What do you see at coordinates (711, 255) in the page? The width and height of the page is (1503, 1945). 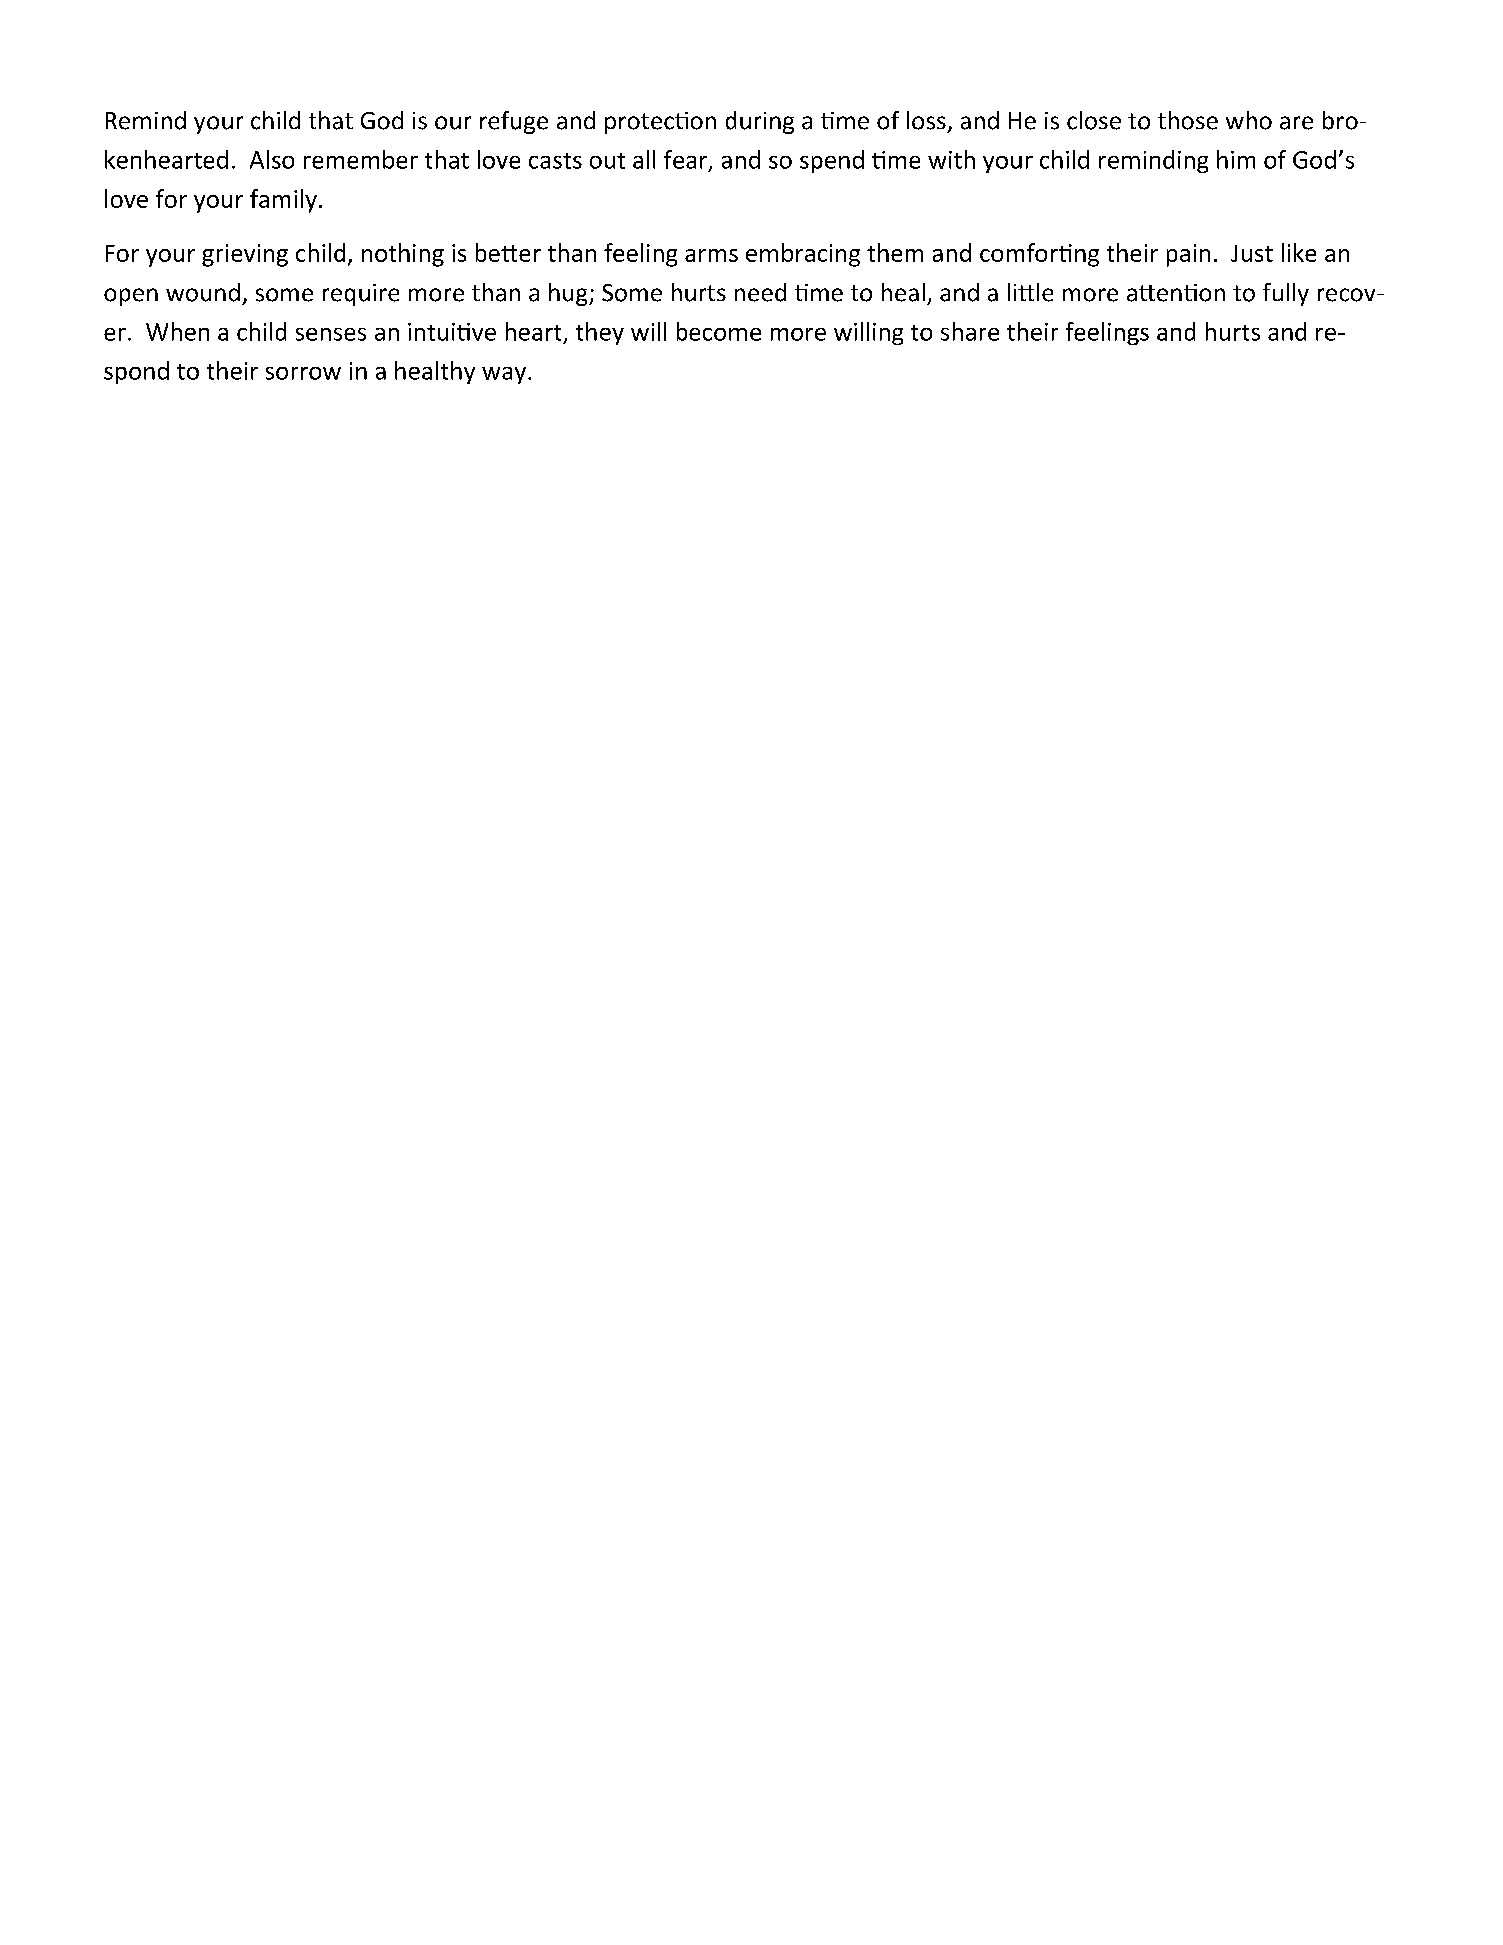 I see `arms` at bounding box center [711, 255].
